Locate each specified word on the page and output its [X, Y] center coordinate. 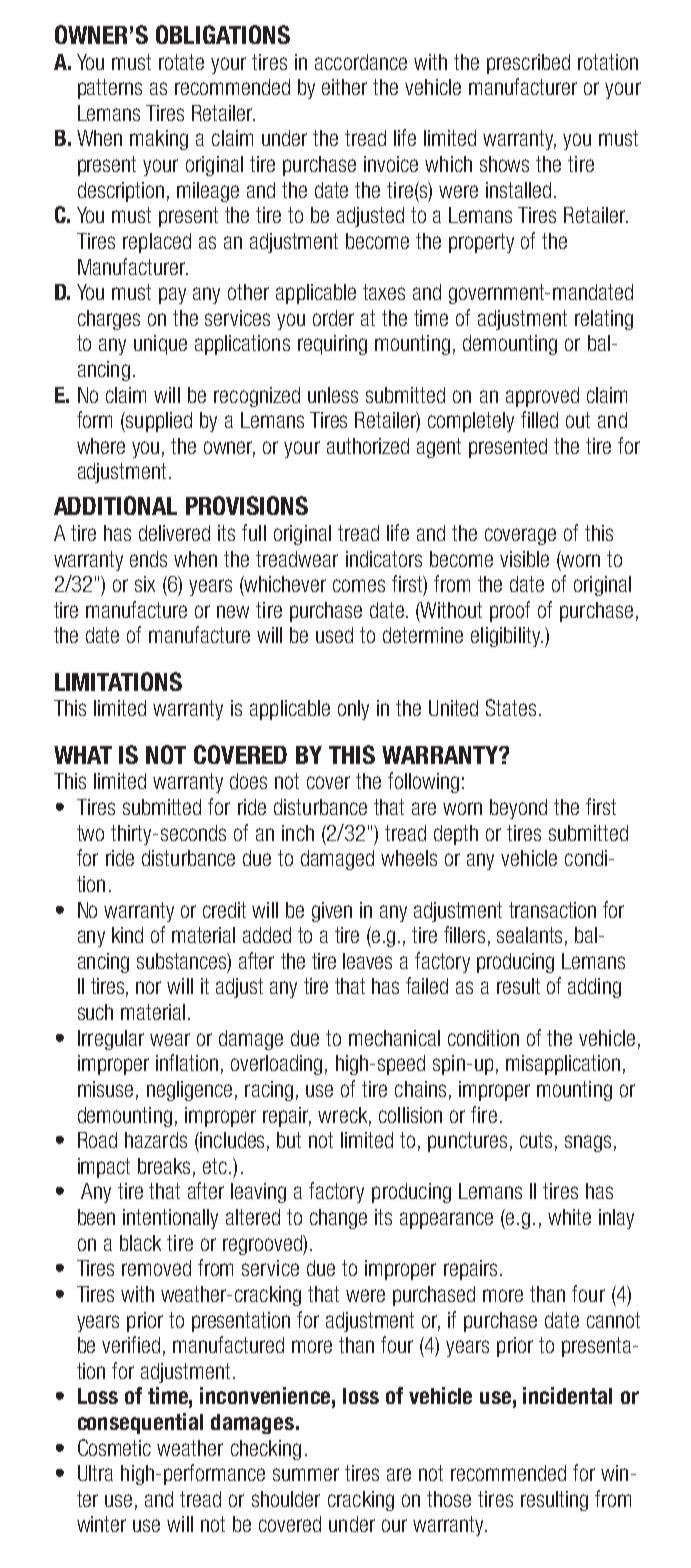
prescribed [528, 64]
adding [594, 988]
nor [148, 987]
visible [524, 559]
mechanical [394, 1038]
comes [359, 585]
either [344, 87]
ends [148, 559]
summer [306, 1474]
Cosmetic [114, 1447]
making [159, 140]
